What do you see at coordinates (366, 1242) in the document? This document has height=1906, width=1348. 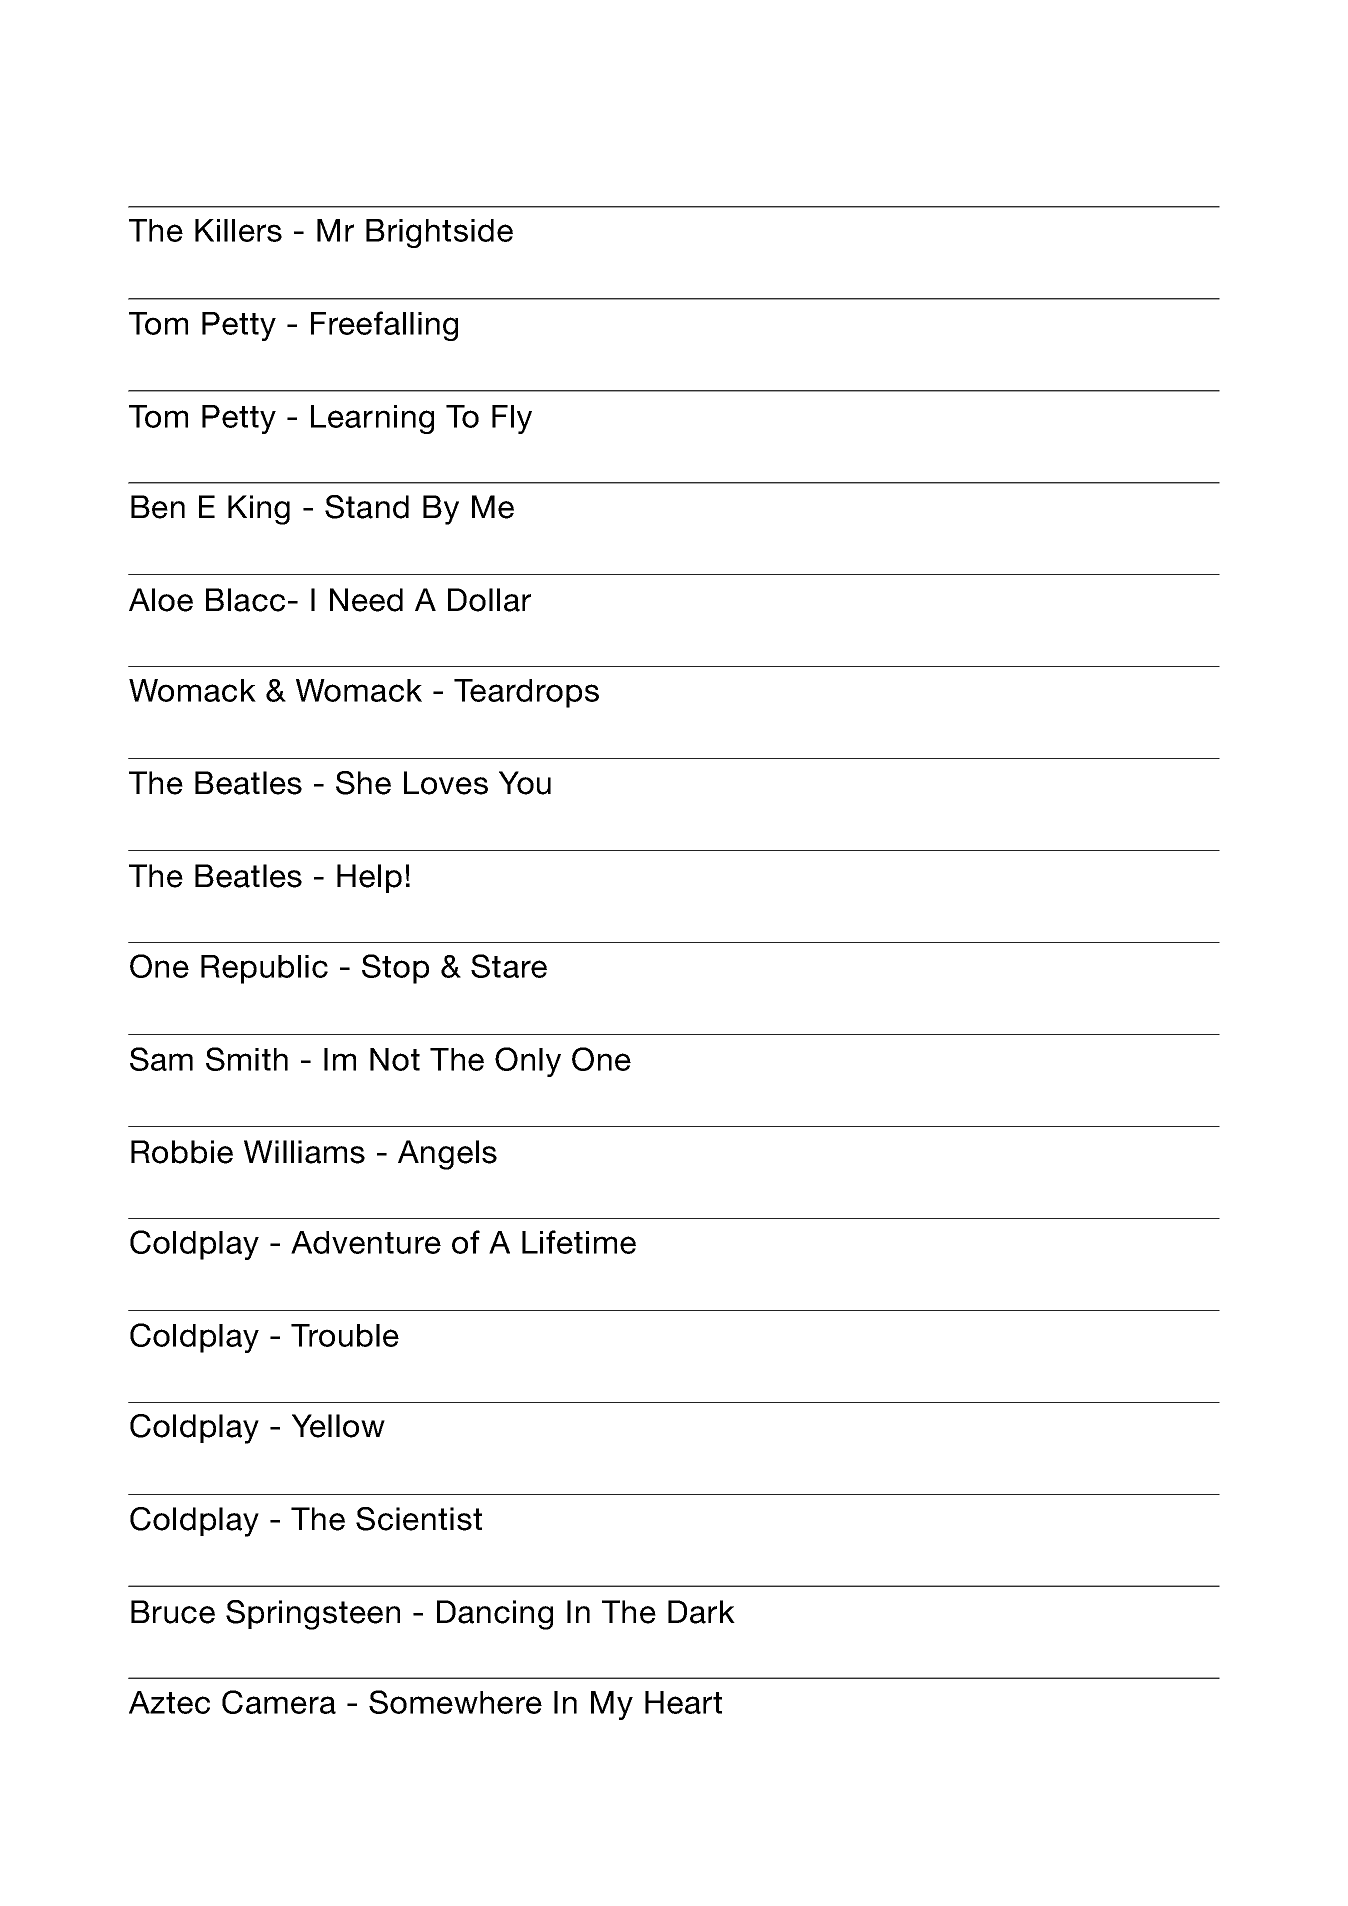 I see `Adventure` at bounding box center [366, 1242].
